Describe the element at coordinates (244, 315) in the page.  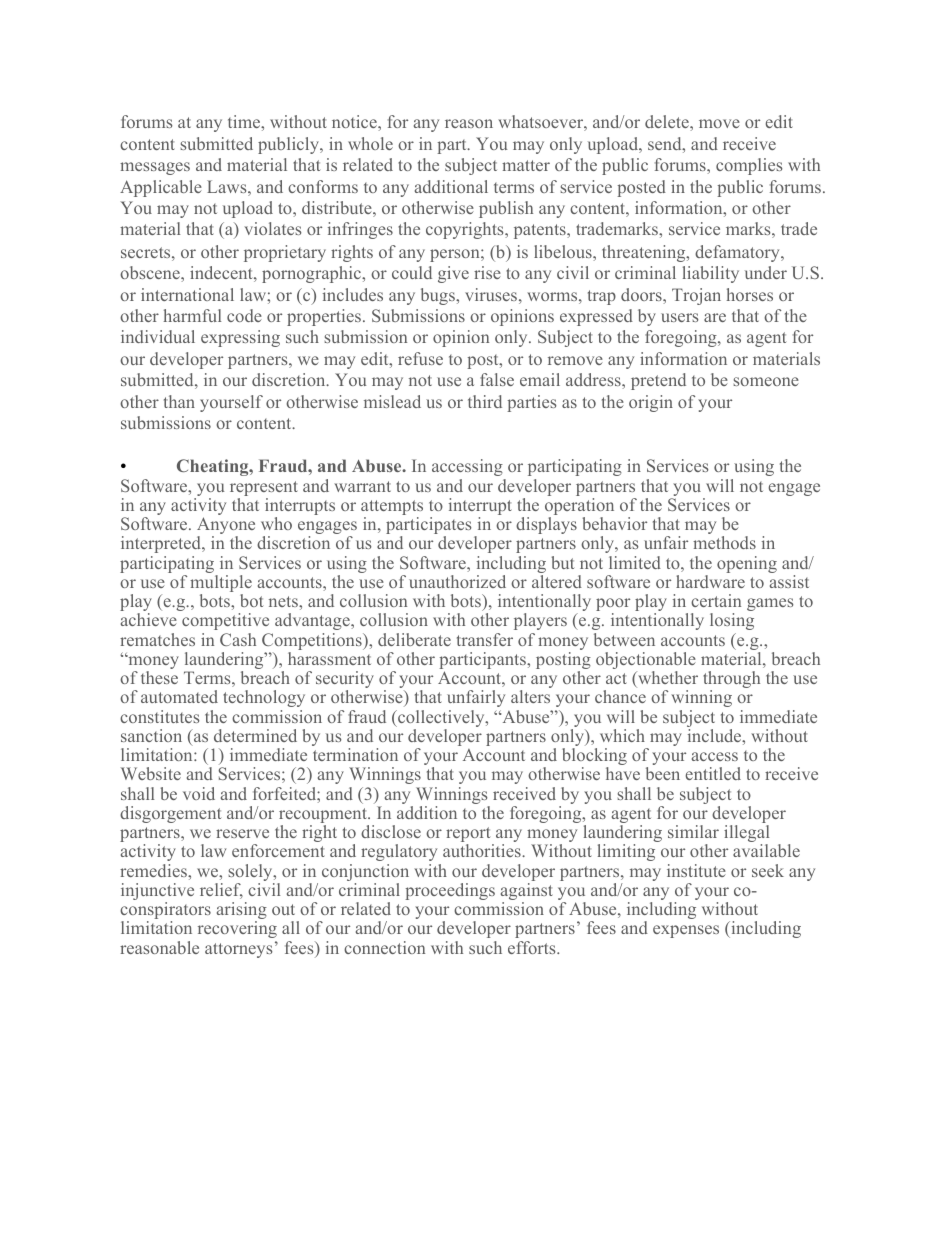
I see `code` at that location.
